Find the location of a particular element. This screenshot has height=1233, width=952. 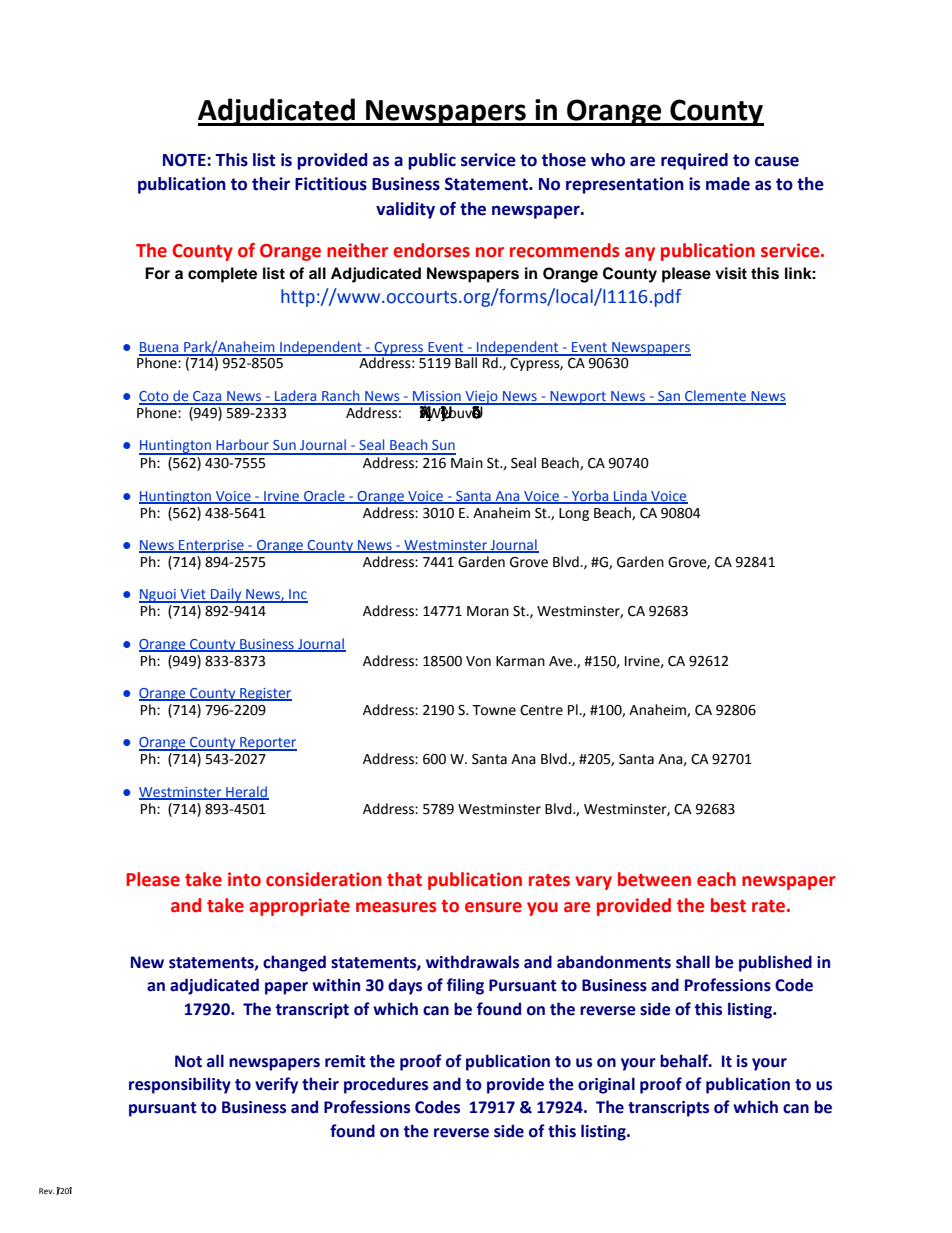

Clemente is located at coordinates (716, 397).
